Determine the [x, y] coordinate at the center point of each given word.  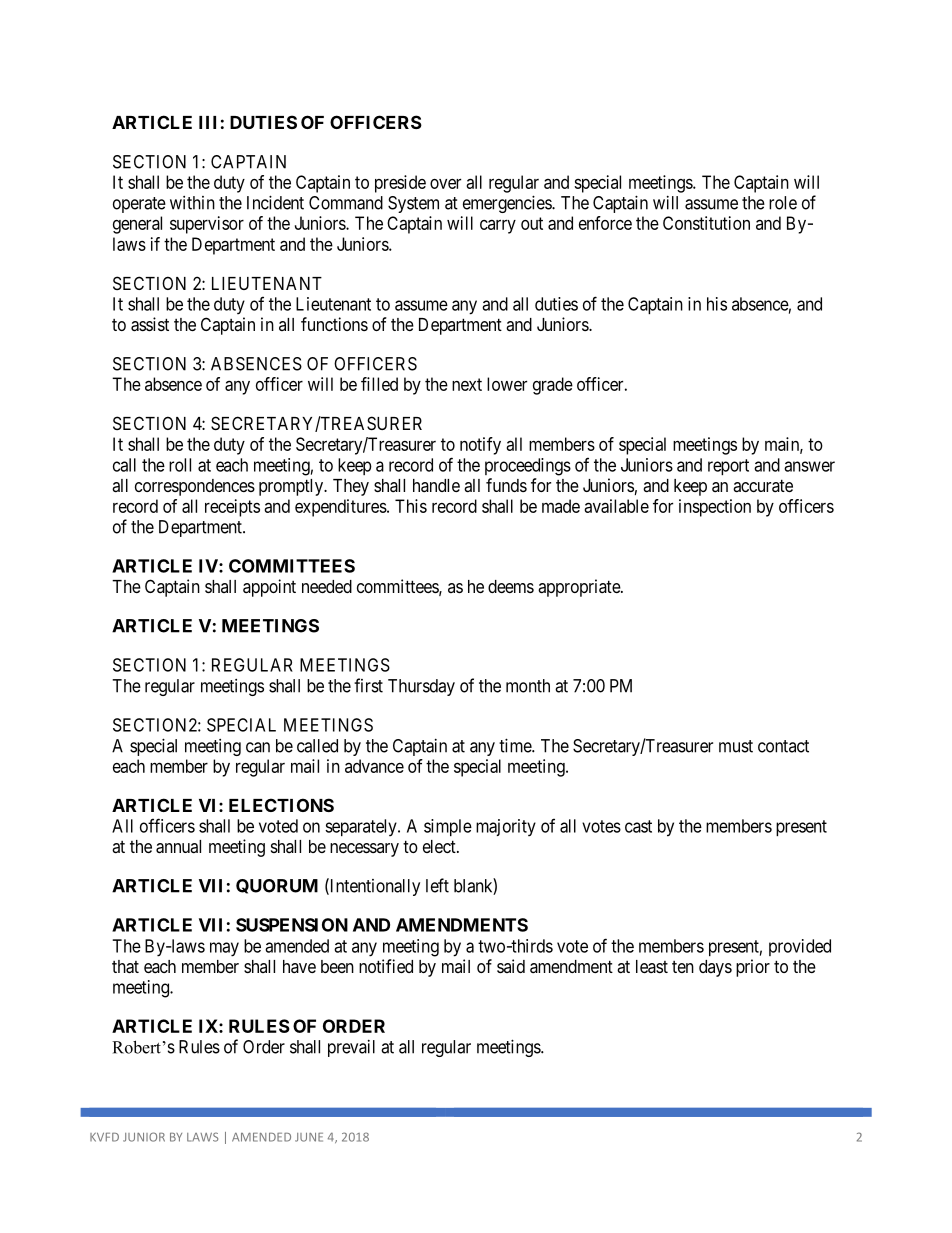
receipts [232, 508]
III [207, 122]
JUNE [309, 1137]
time [516, 745]
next [467, 384]
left [437, 885]
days [715, 968]
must [736, 746]
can [258, 747]
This [411, 506]
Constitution [706, 223]
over [445, 183]
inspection [715, 508]
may [224, 949]
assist [150, 324]
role [783, 203]
